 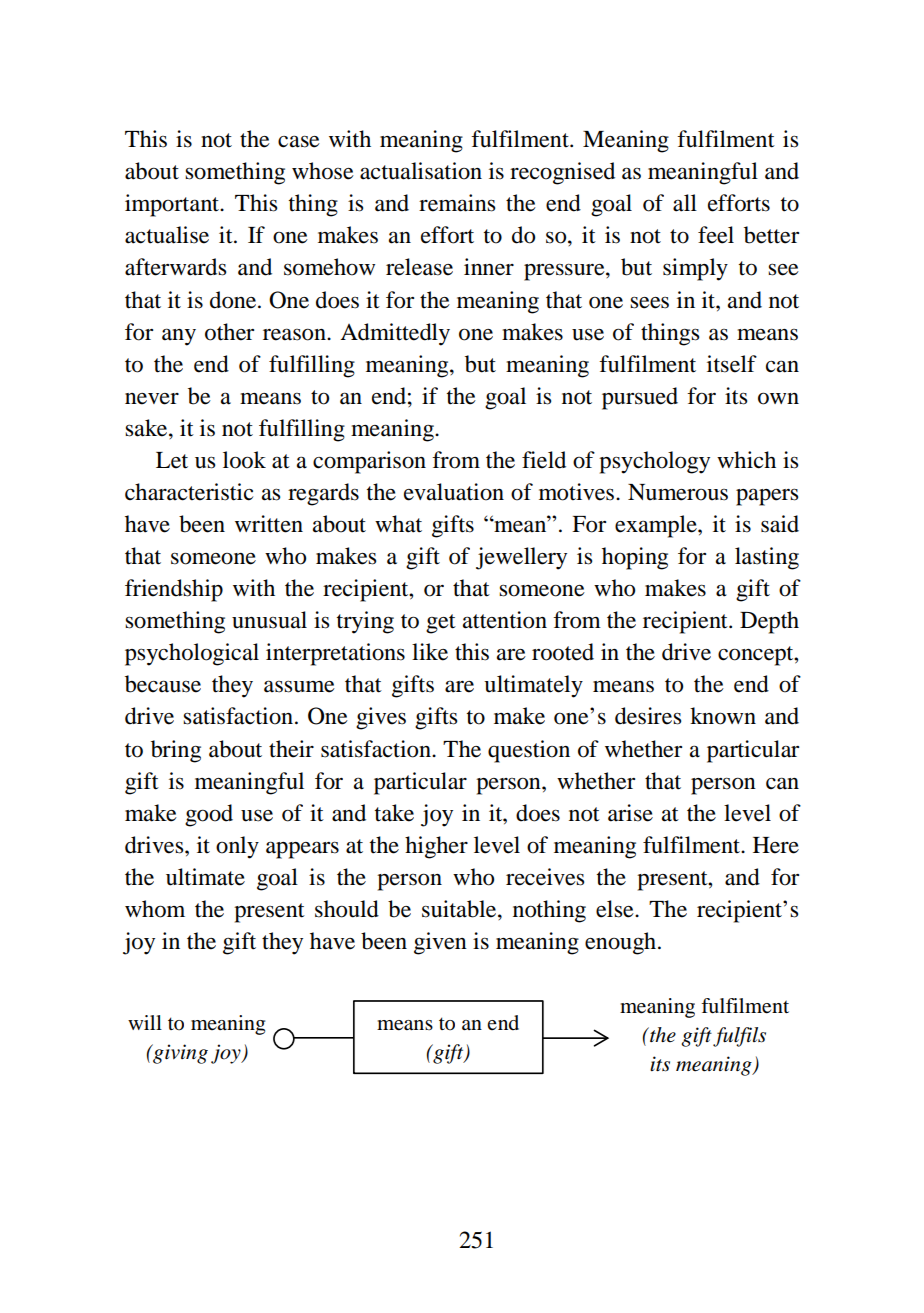 I want to click on other, so click(x=229, y=332).
